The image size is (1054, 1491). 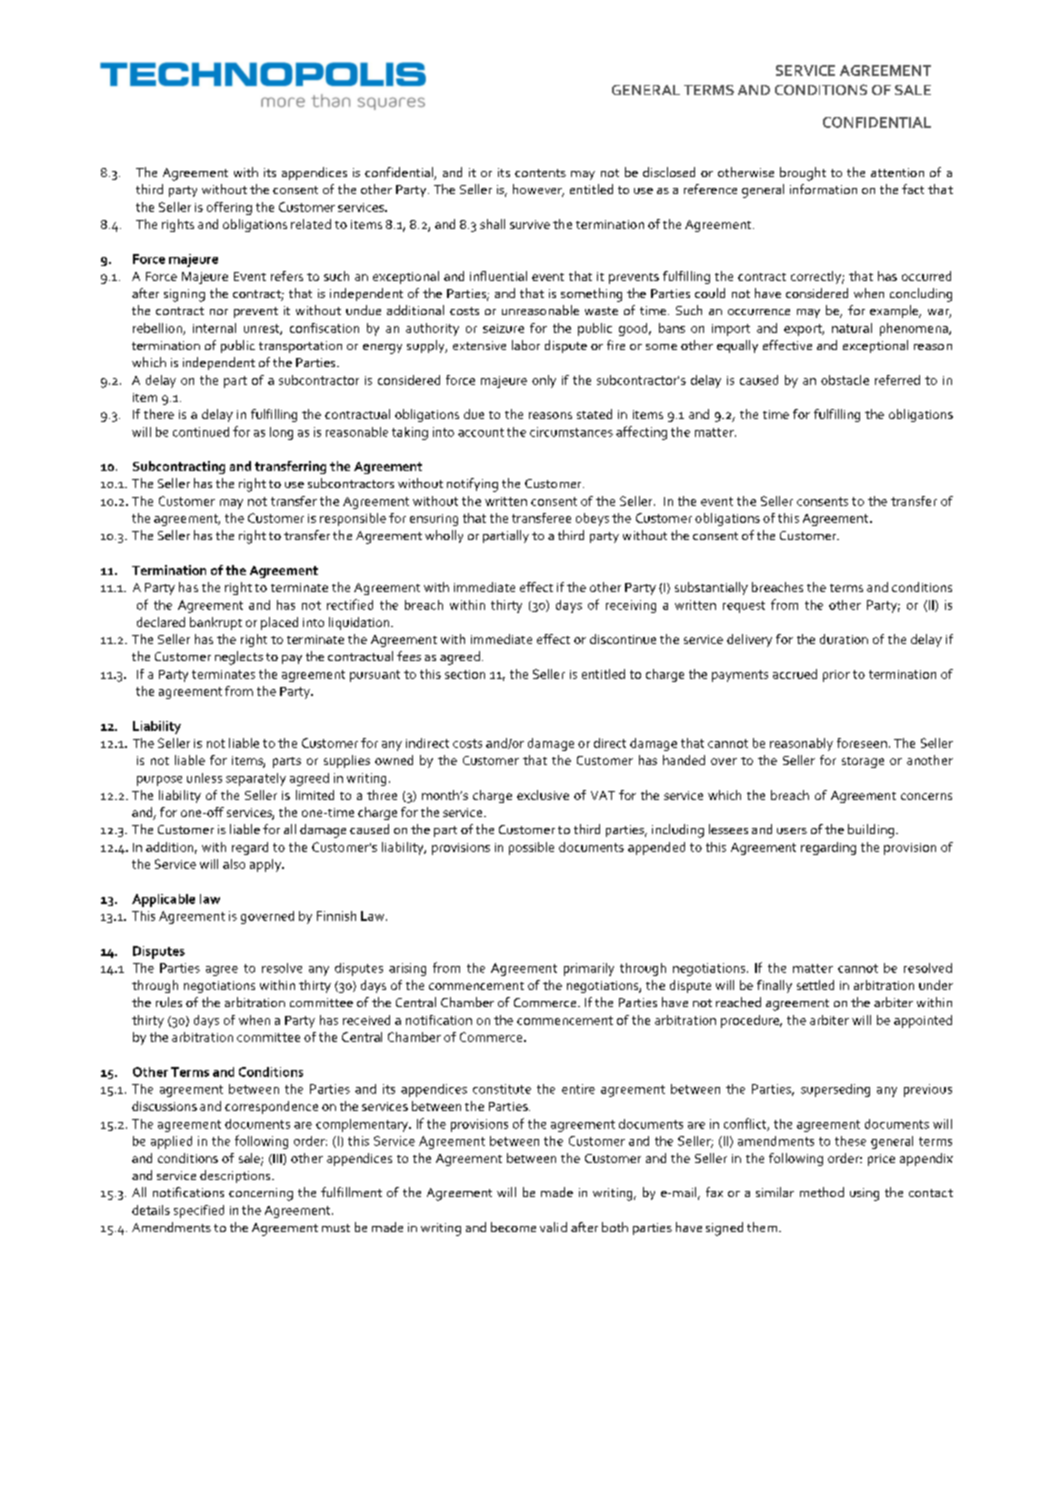 I want to click on request, so click(x=744, y=607).
